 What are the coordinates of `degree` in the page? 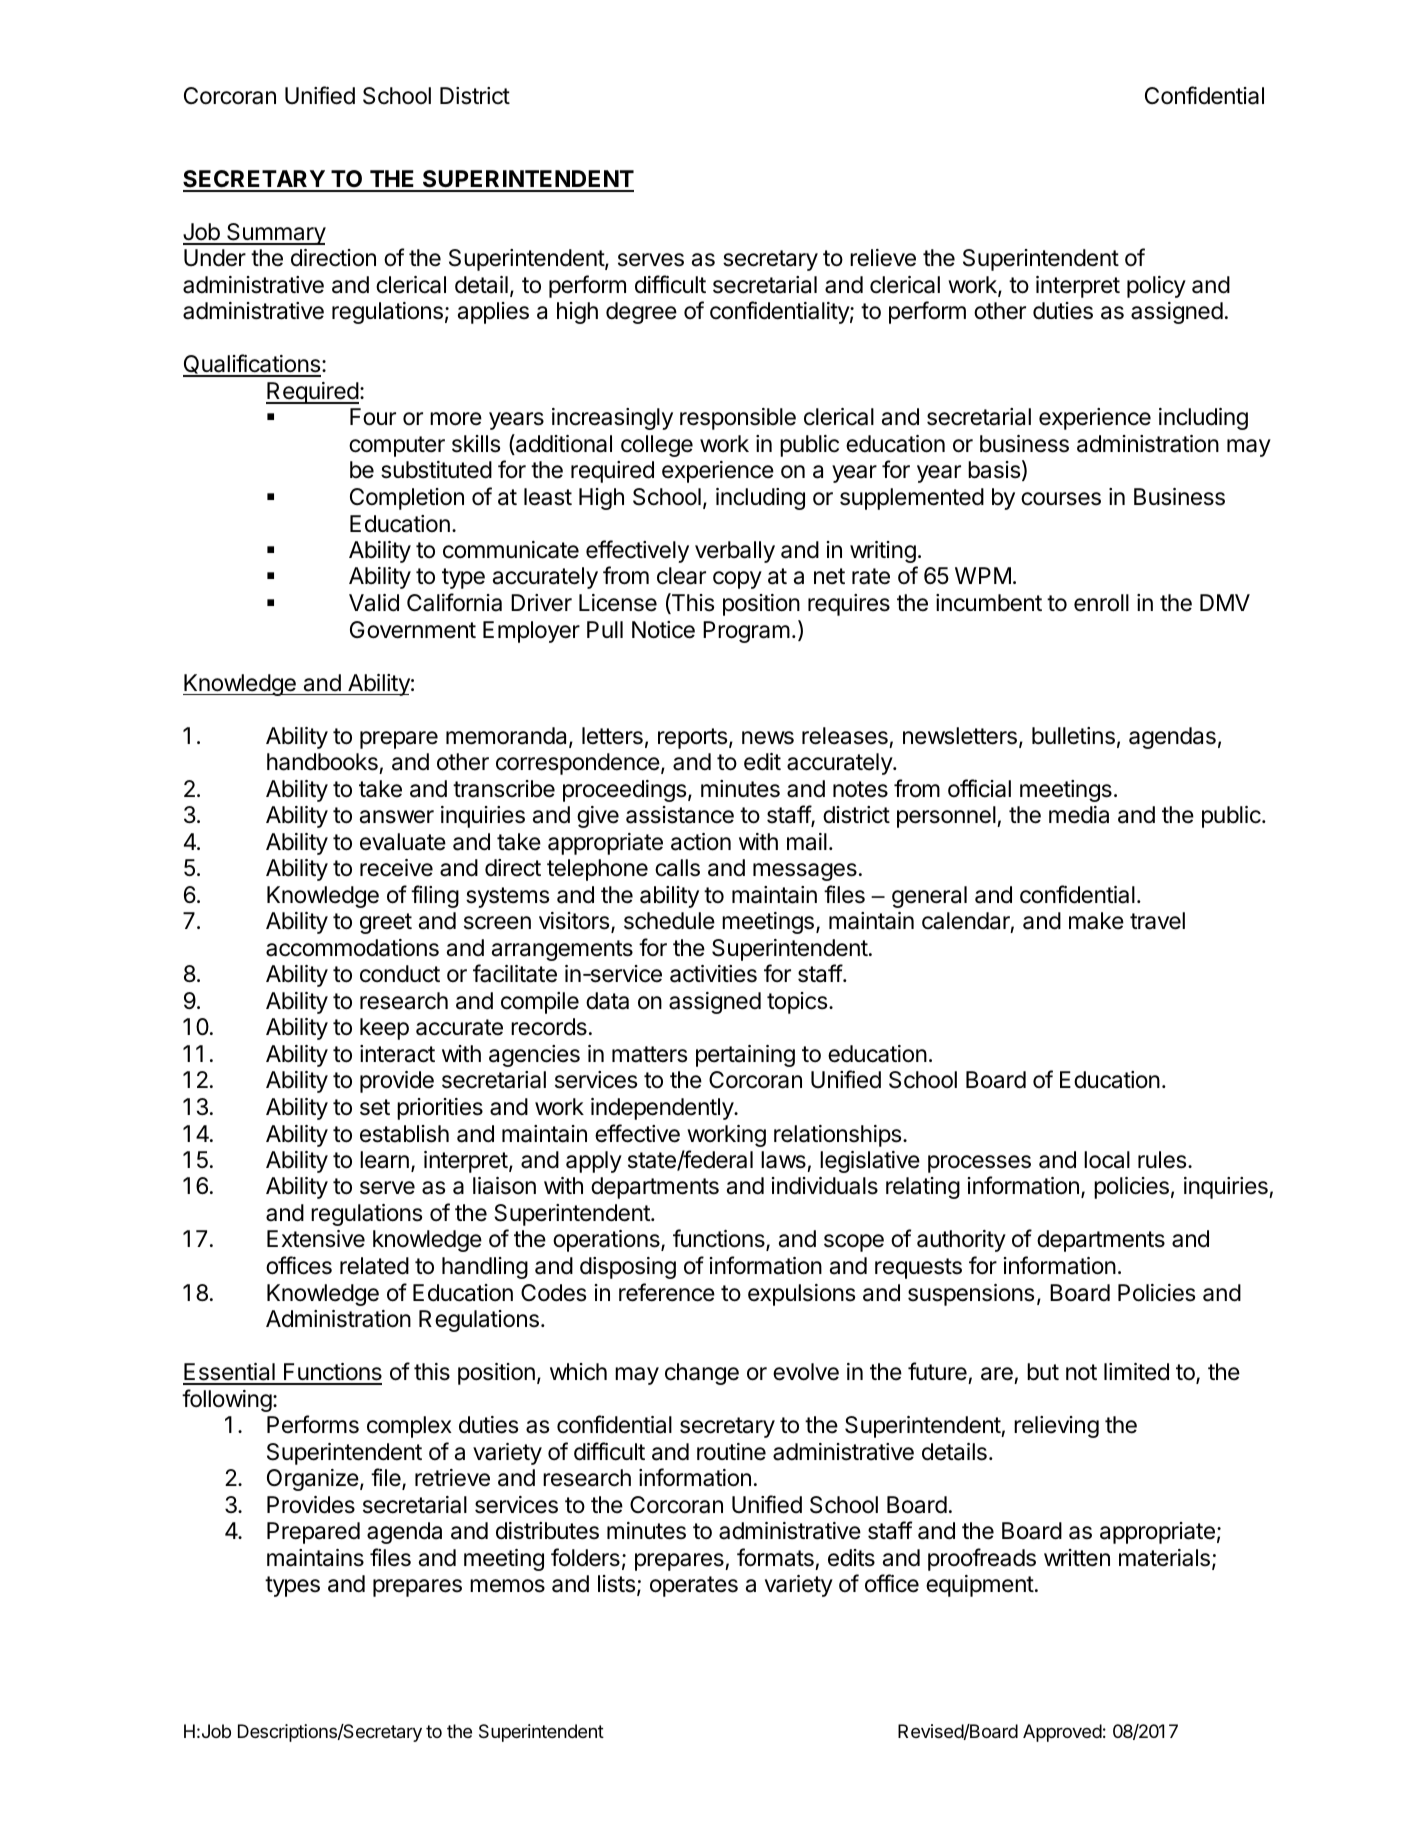 It's located at (641, 313).
